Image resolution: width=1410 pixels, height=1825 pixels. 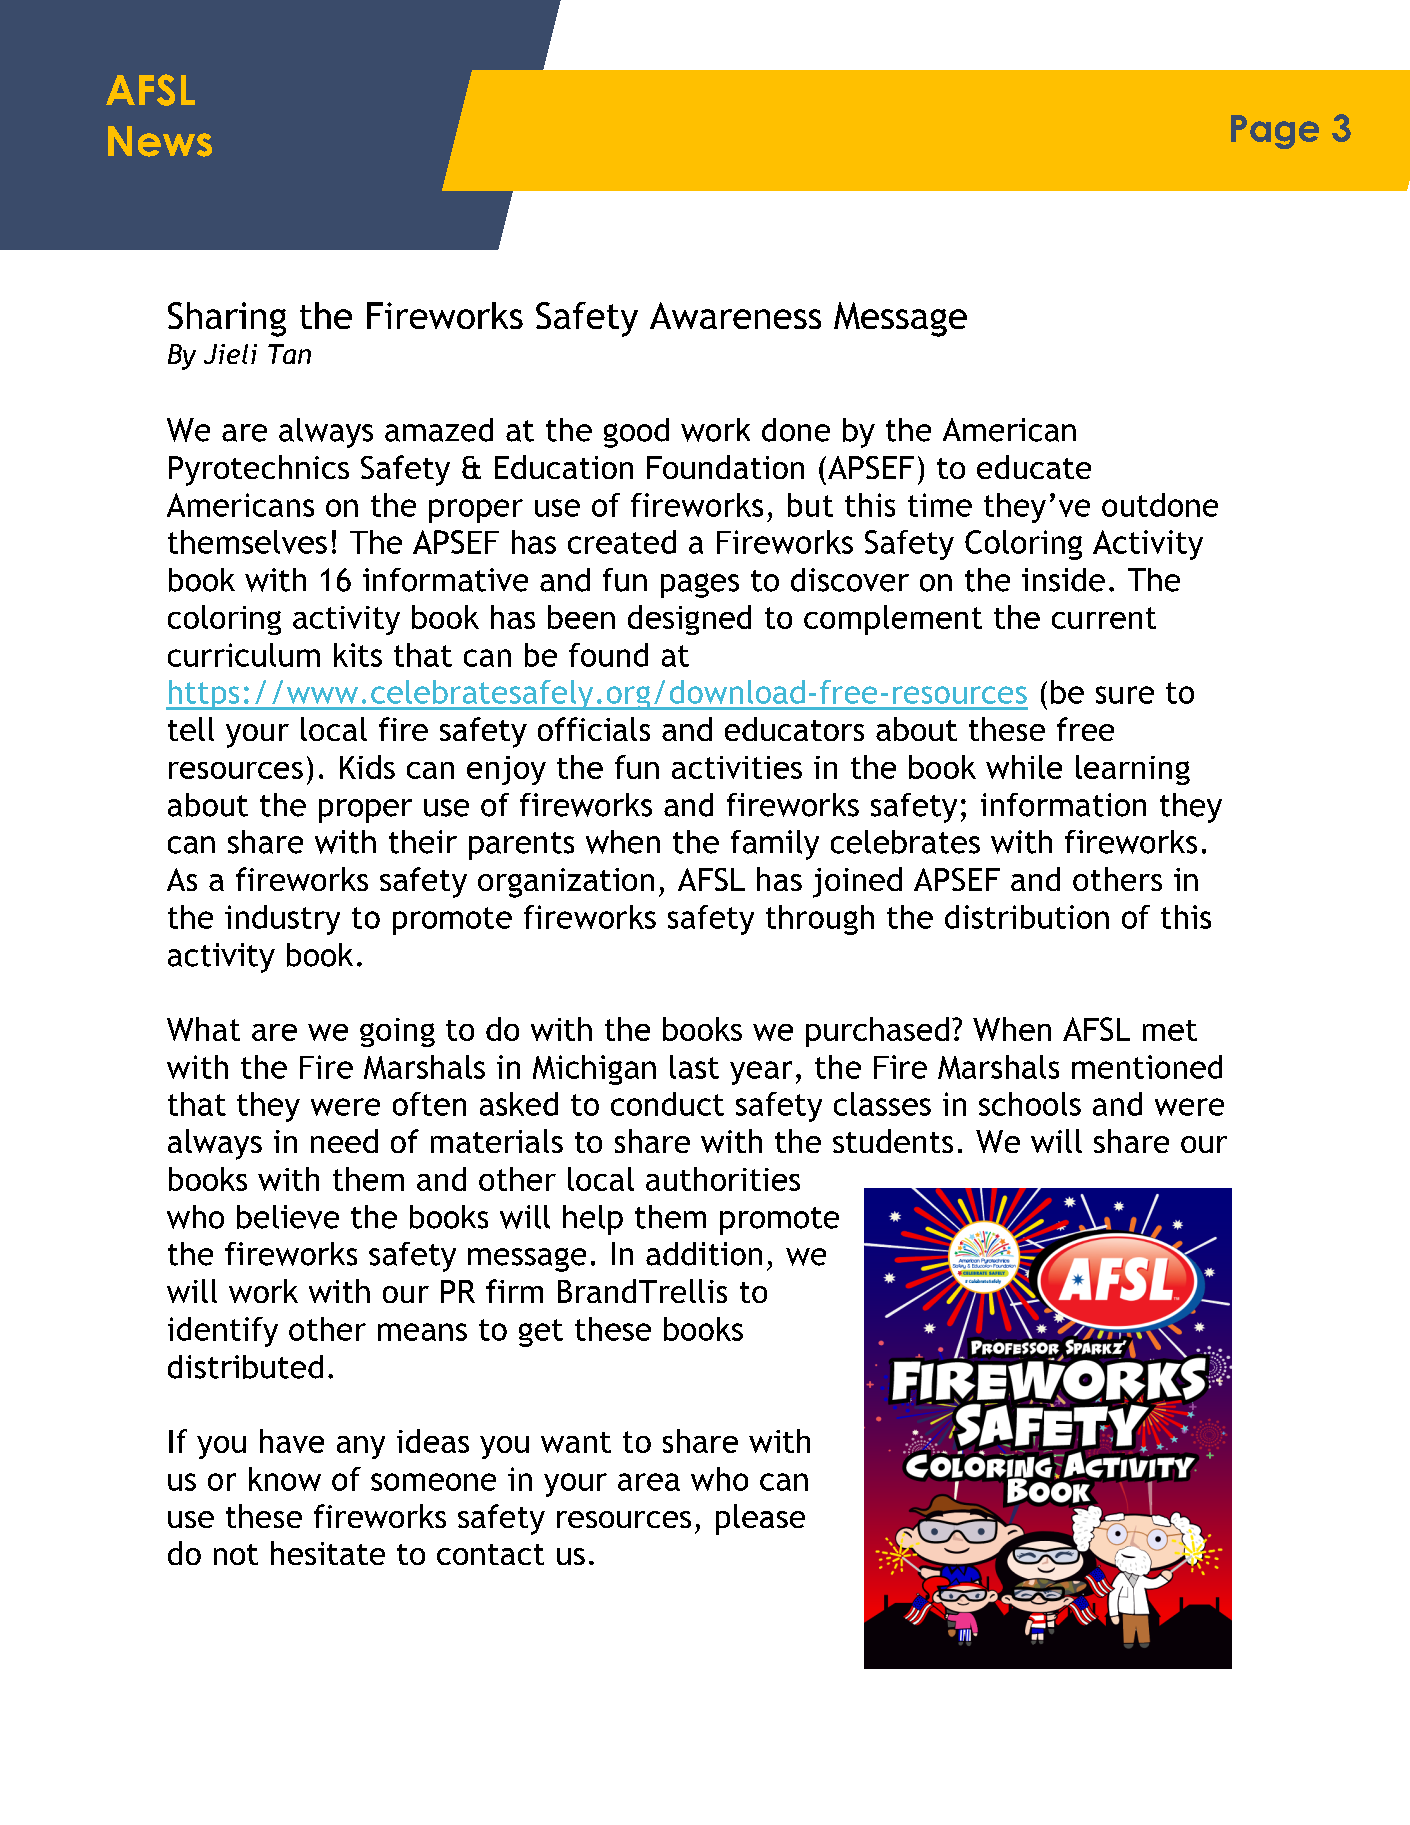 What do you see at coordinates (282, 920) in the screenshot?
I see `industry` at bounding box center [282, 920].
